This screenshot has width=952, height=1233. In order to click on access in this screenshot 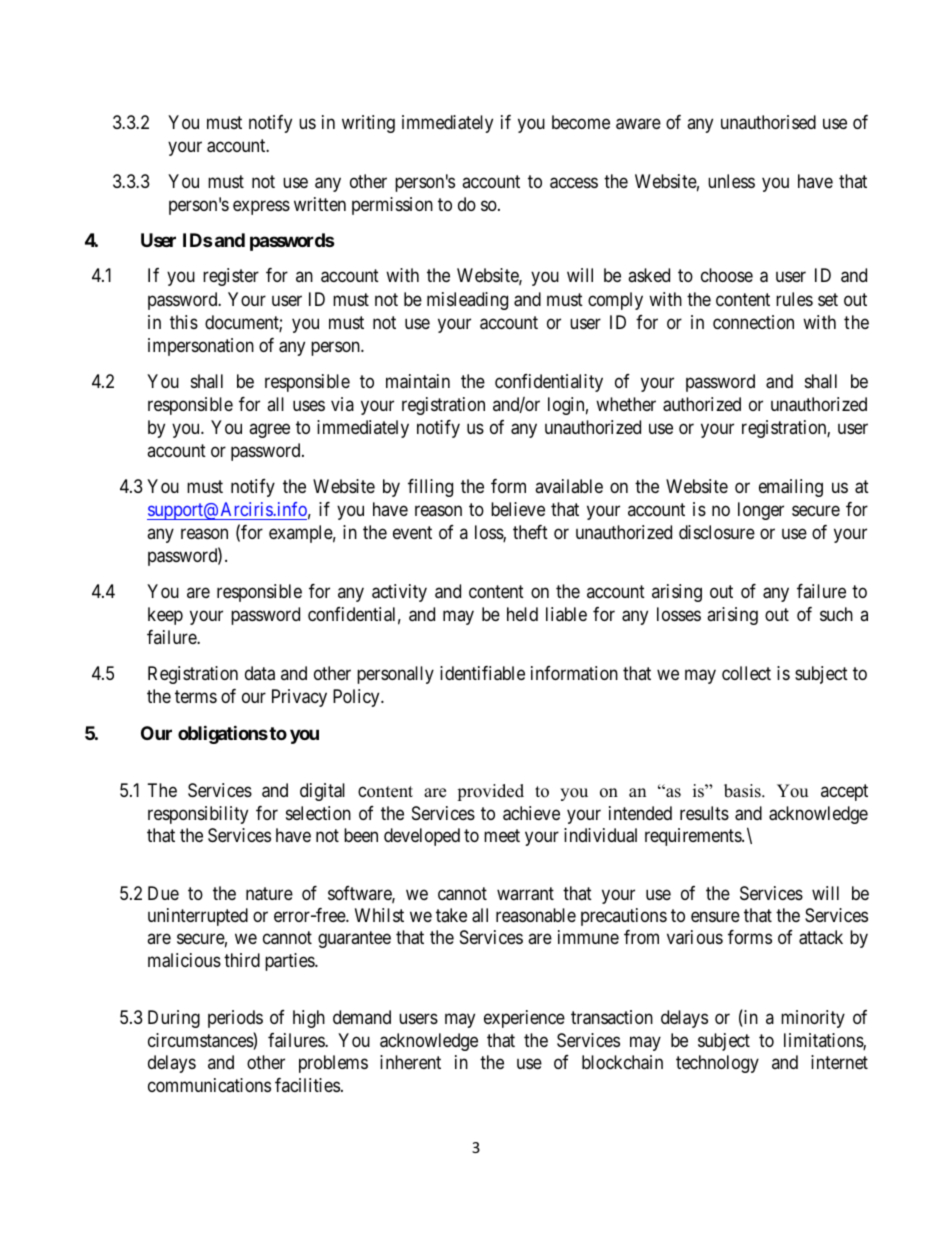, I will do `click(574, 183)`.
